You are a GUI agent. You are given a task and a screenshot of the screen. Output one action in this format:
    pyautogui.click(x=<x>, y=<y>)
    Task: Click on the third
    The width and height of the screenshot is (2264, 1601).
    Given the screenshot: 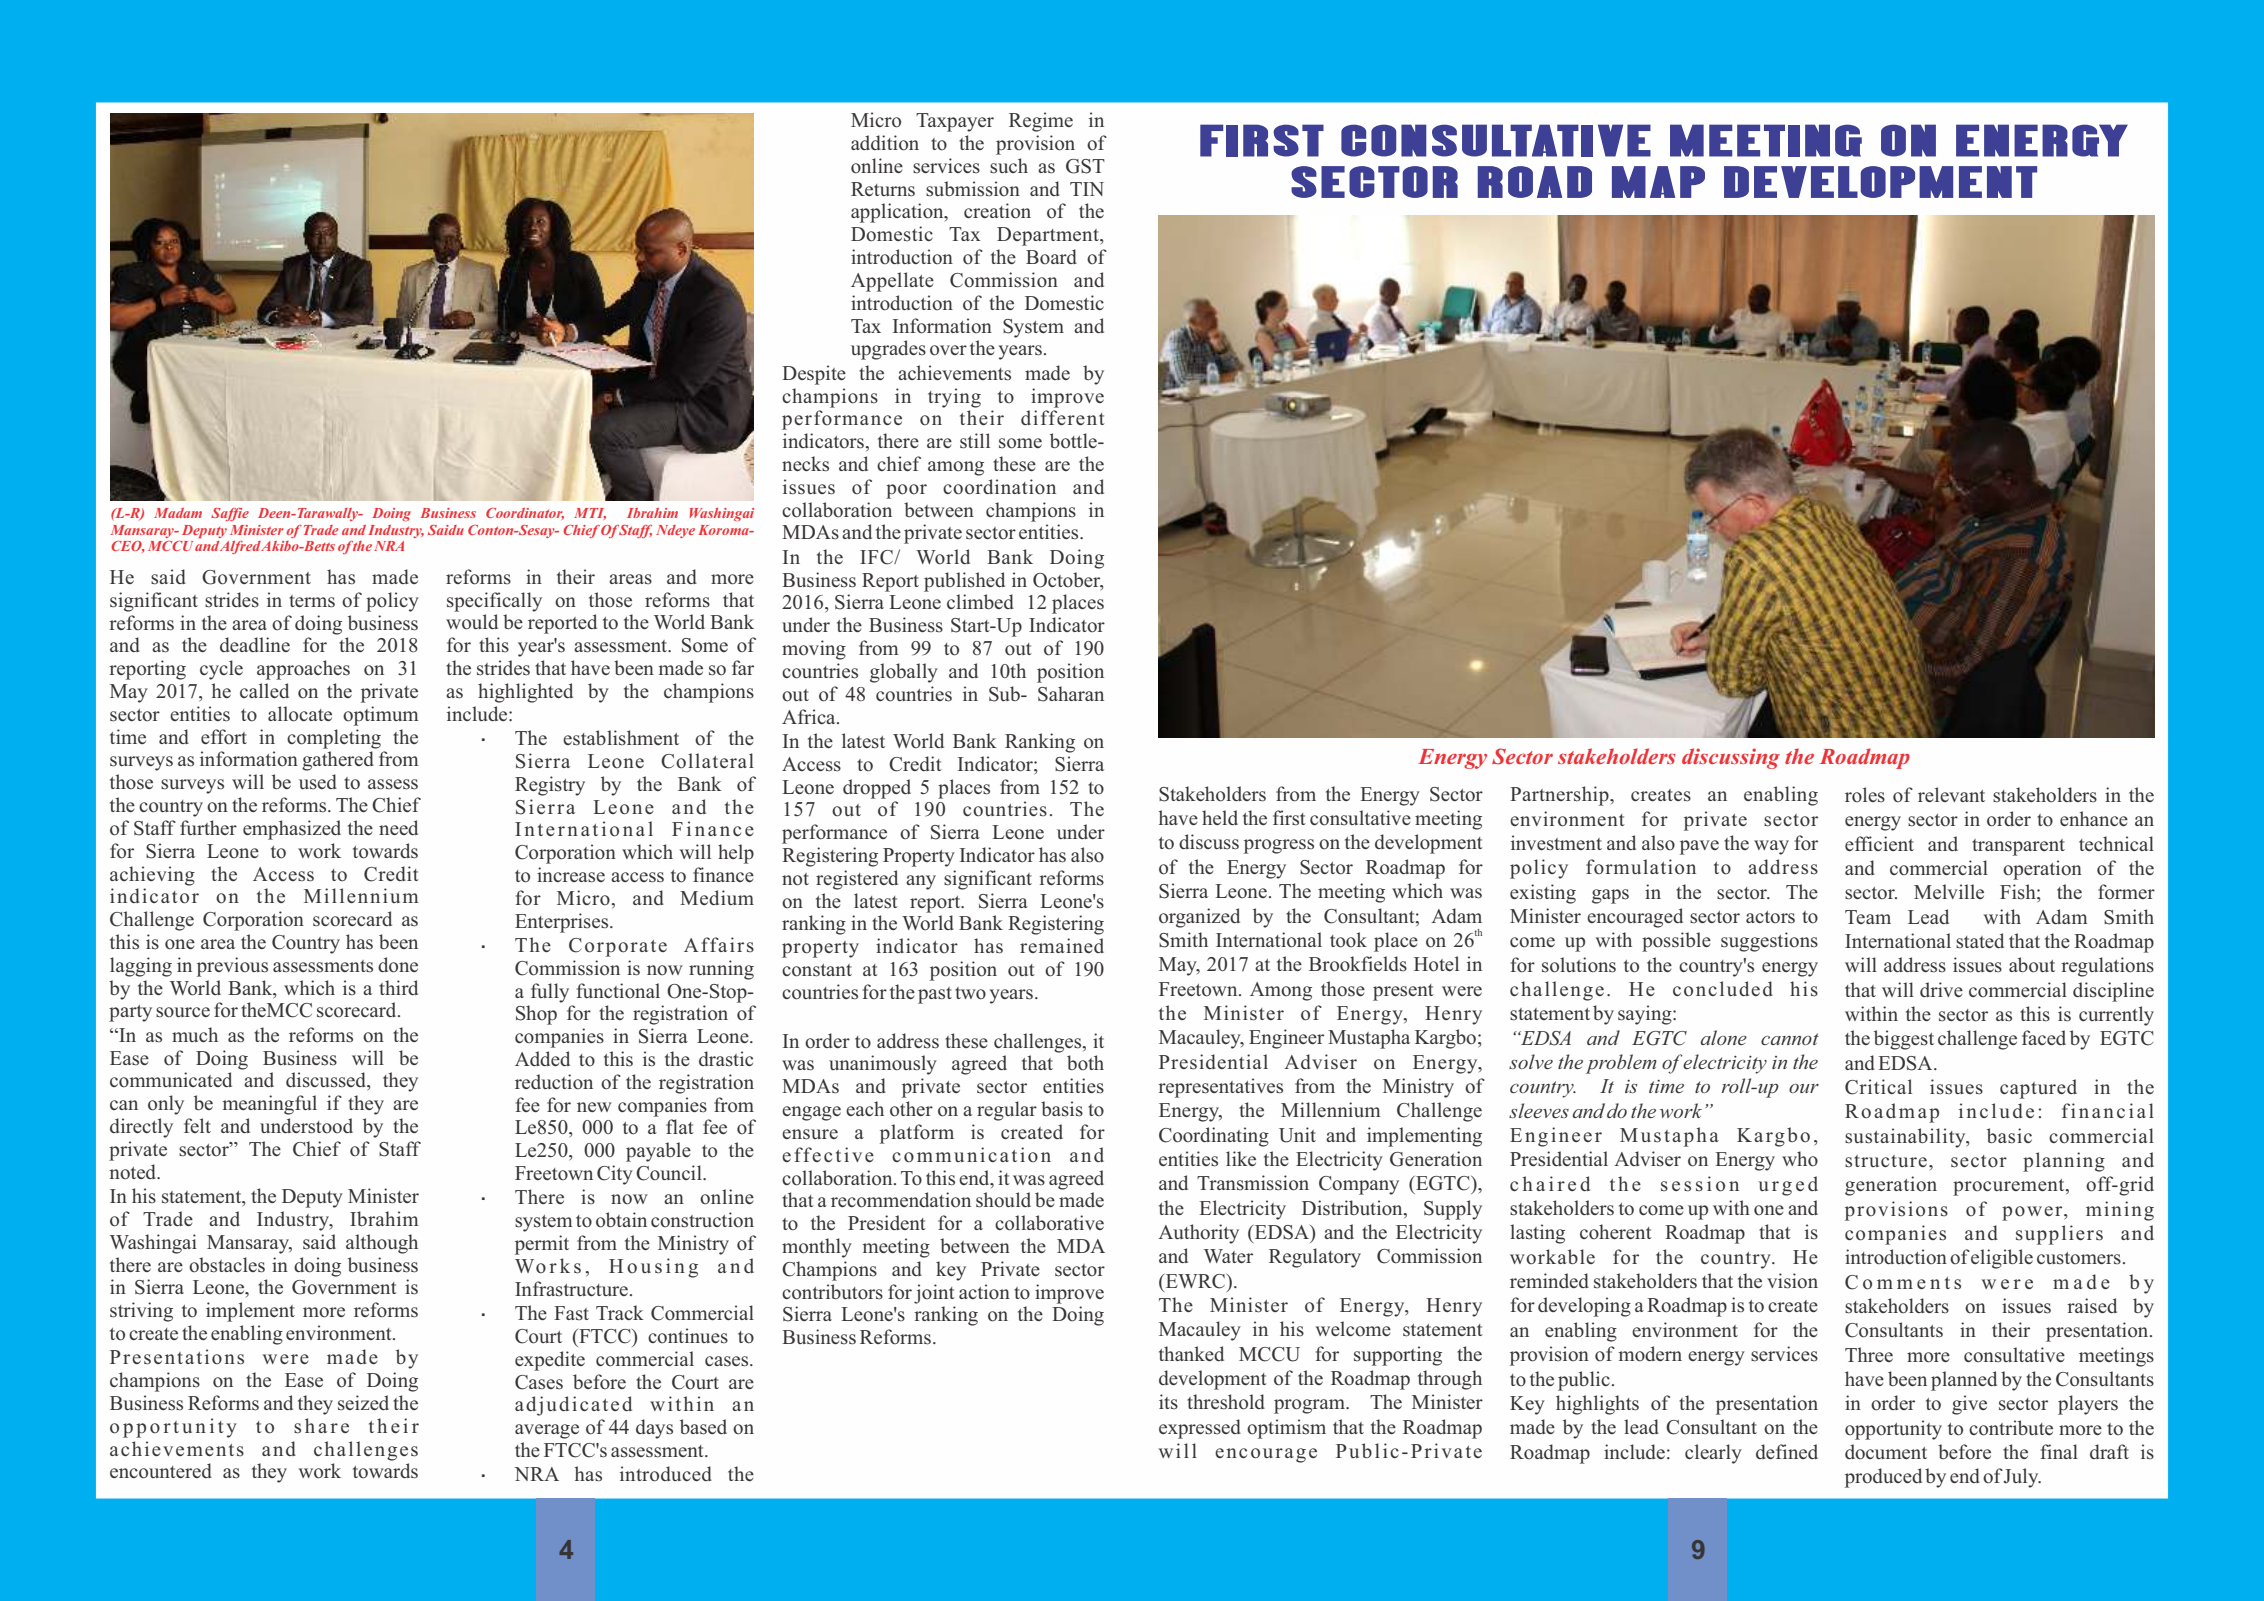 What is the action you would take?
    pyautogui.click(x=398, y=987)
